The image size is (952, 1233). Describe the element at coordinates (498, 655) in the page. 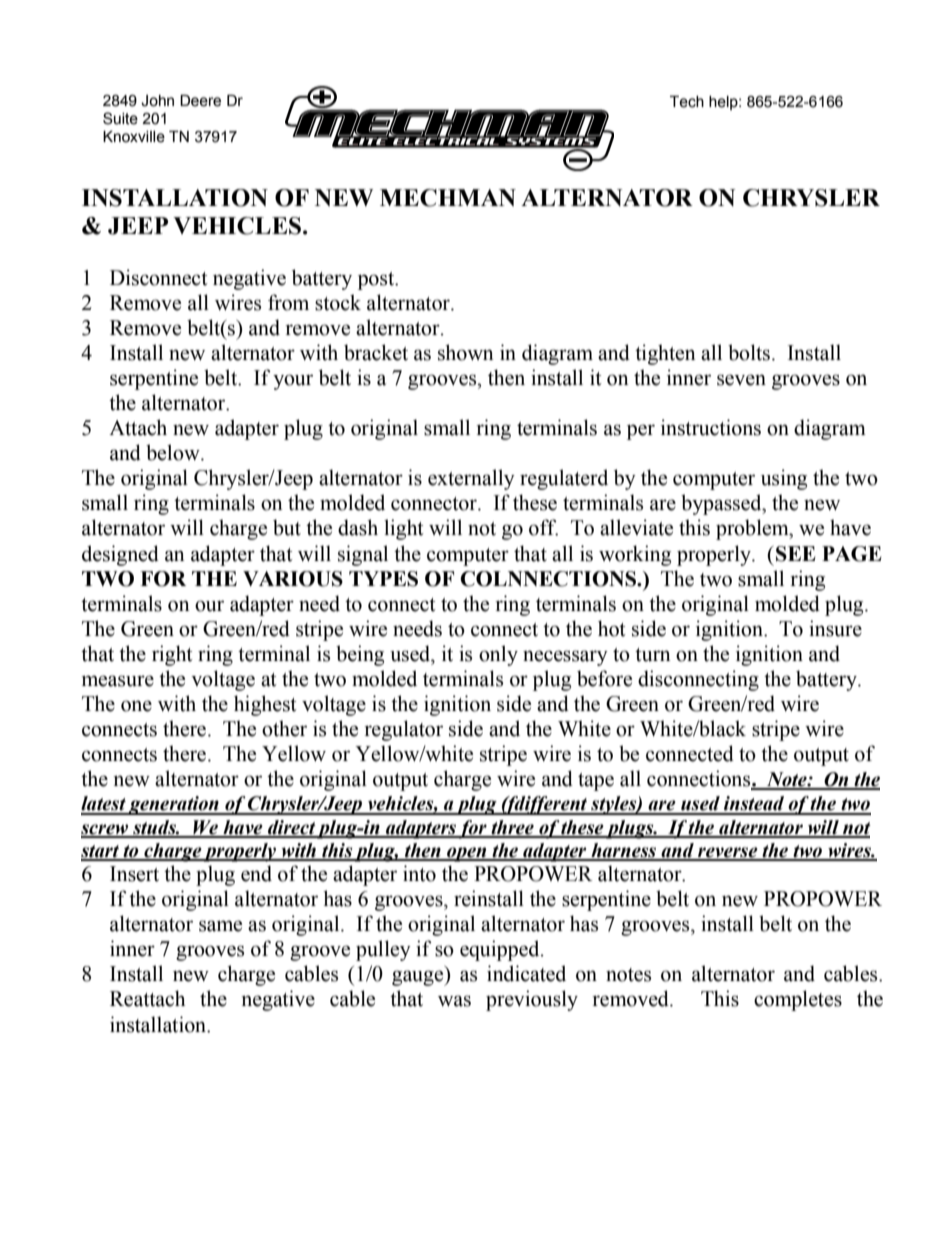

I see `only` at that location.
